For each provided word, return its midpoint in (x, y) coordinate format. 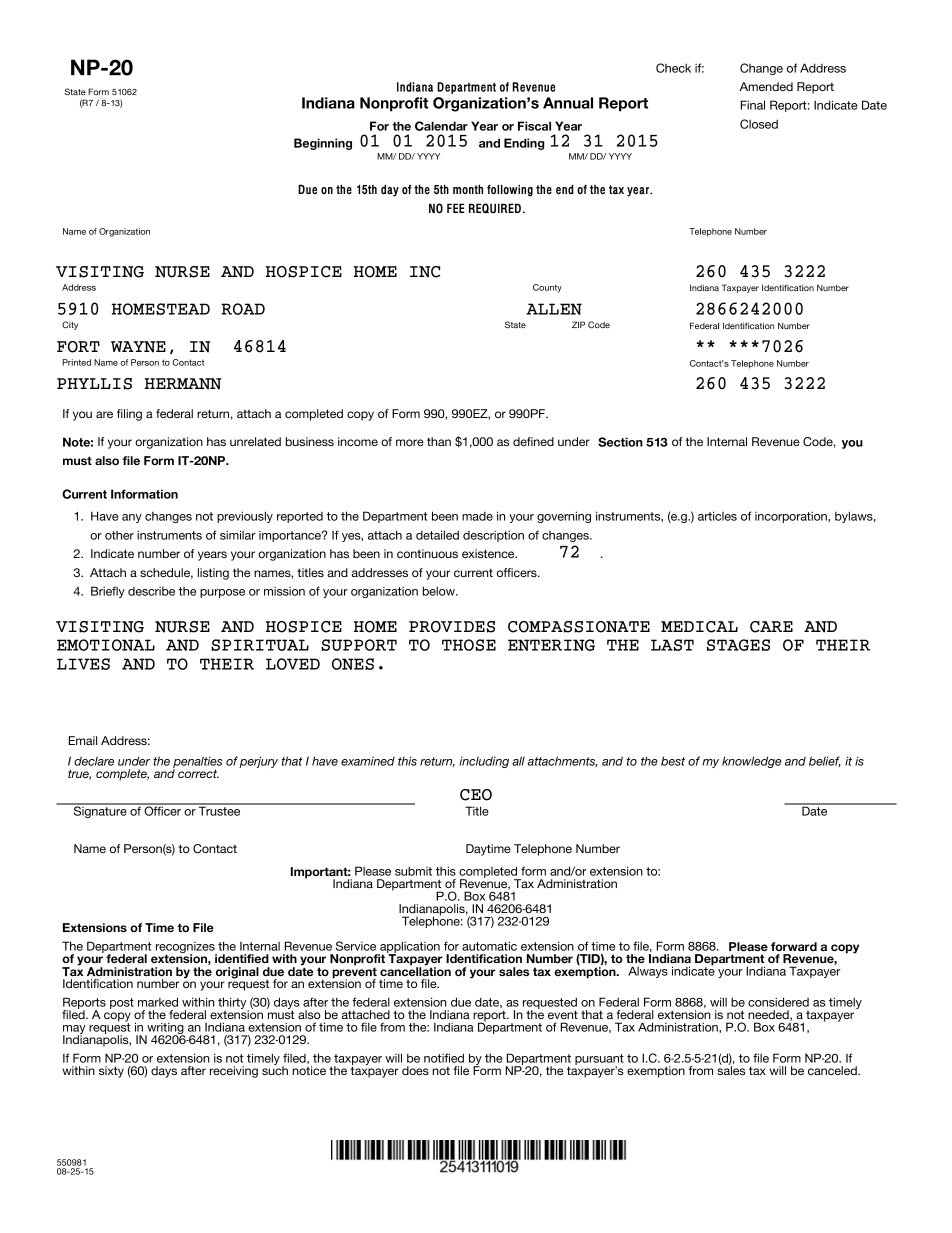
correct (198, 773)
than (439, 441)
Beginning (323, 144)
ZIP (578, 324)
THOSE (469, 645)
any (132, 518)
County (547, 288)
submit (413, 871)
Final (753, 105)
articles (717, 516)
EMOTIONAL (106, 645)
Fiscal (534, 126)
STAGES (738, 645)
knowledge (752, 762)
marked (158, 1002)
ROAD (243, 309)
